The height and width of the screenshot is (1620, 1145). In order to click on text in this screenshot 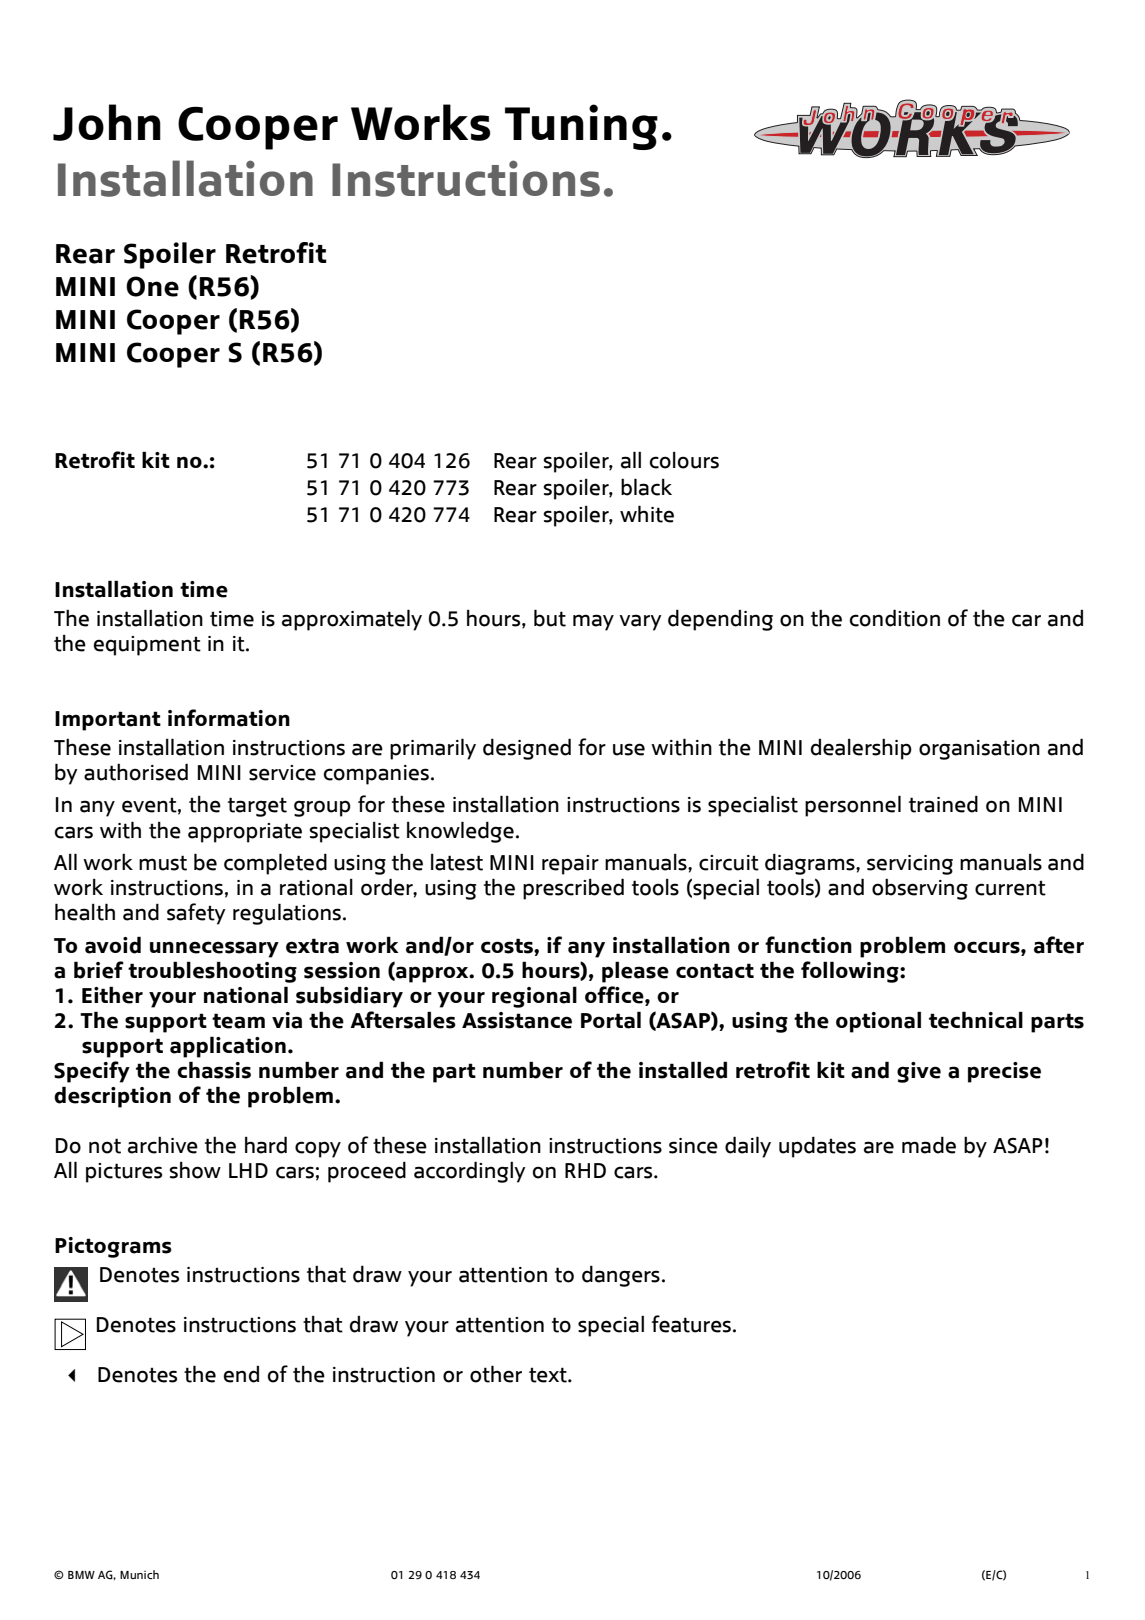, I will do `click(549, 1375)`.
